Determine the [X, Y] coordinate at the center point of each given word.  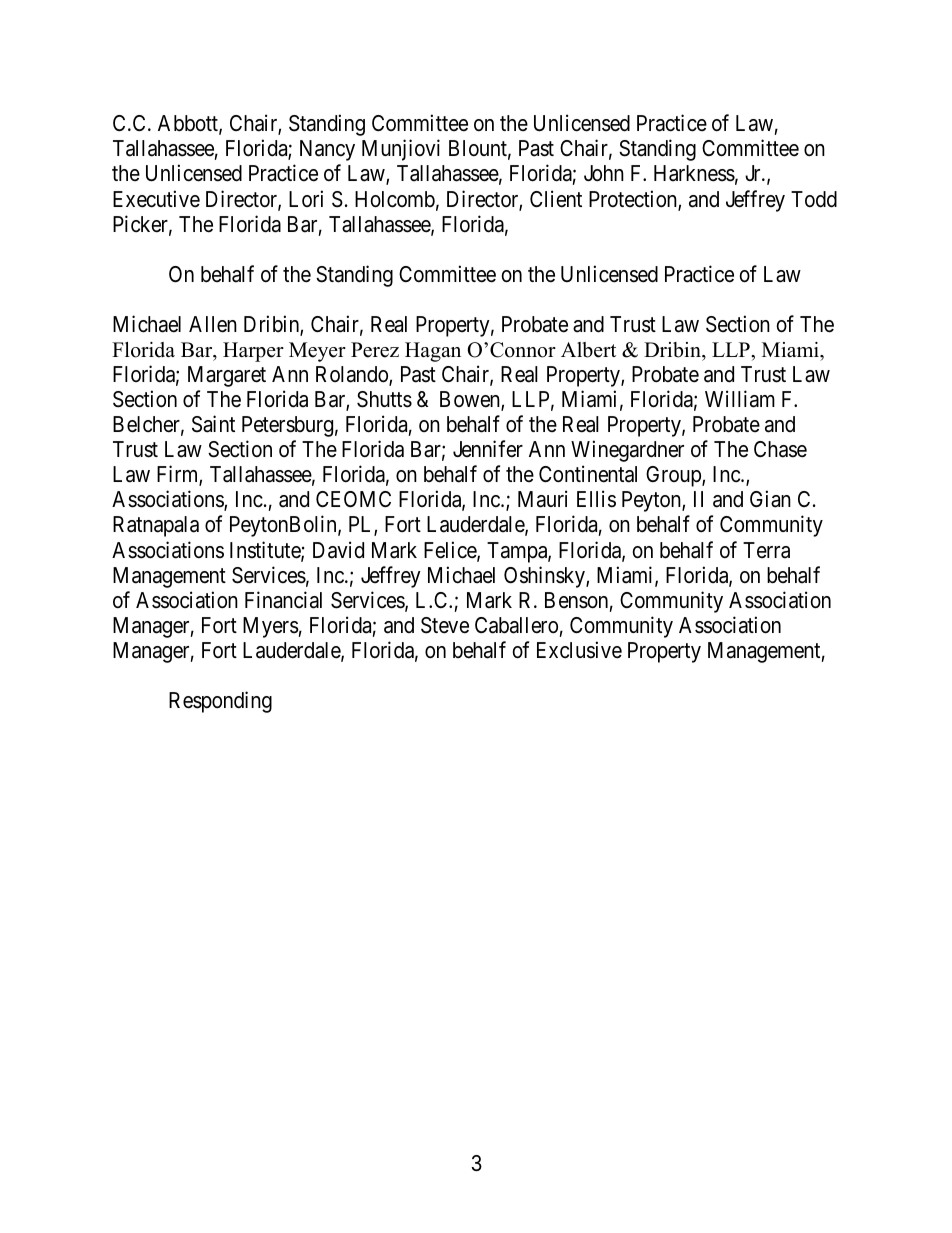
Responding [220, 702]
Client [556, 199]
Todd [814, 199]
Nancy [327, 150]
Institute [266, 551]
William [740, 399]
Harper [253, 352]
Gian [770, 499]
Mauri [542, 499]
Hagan [433, 352]
